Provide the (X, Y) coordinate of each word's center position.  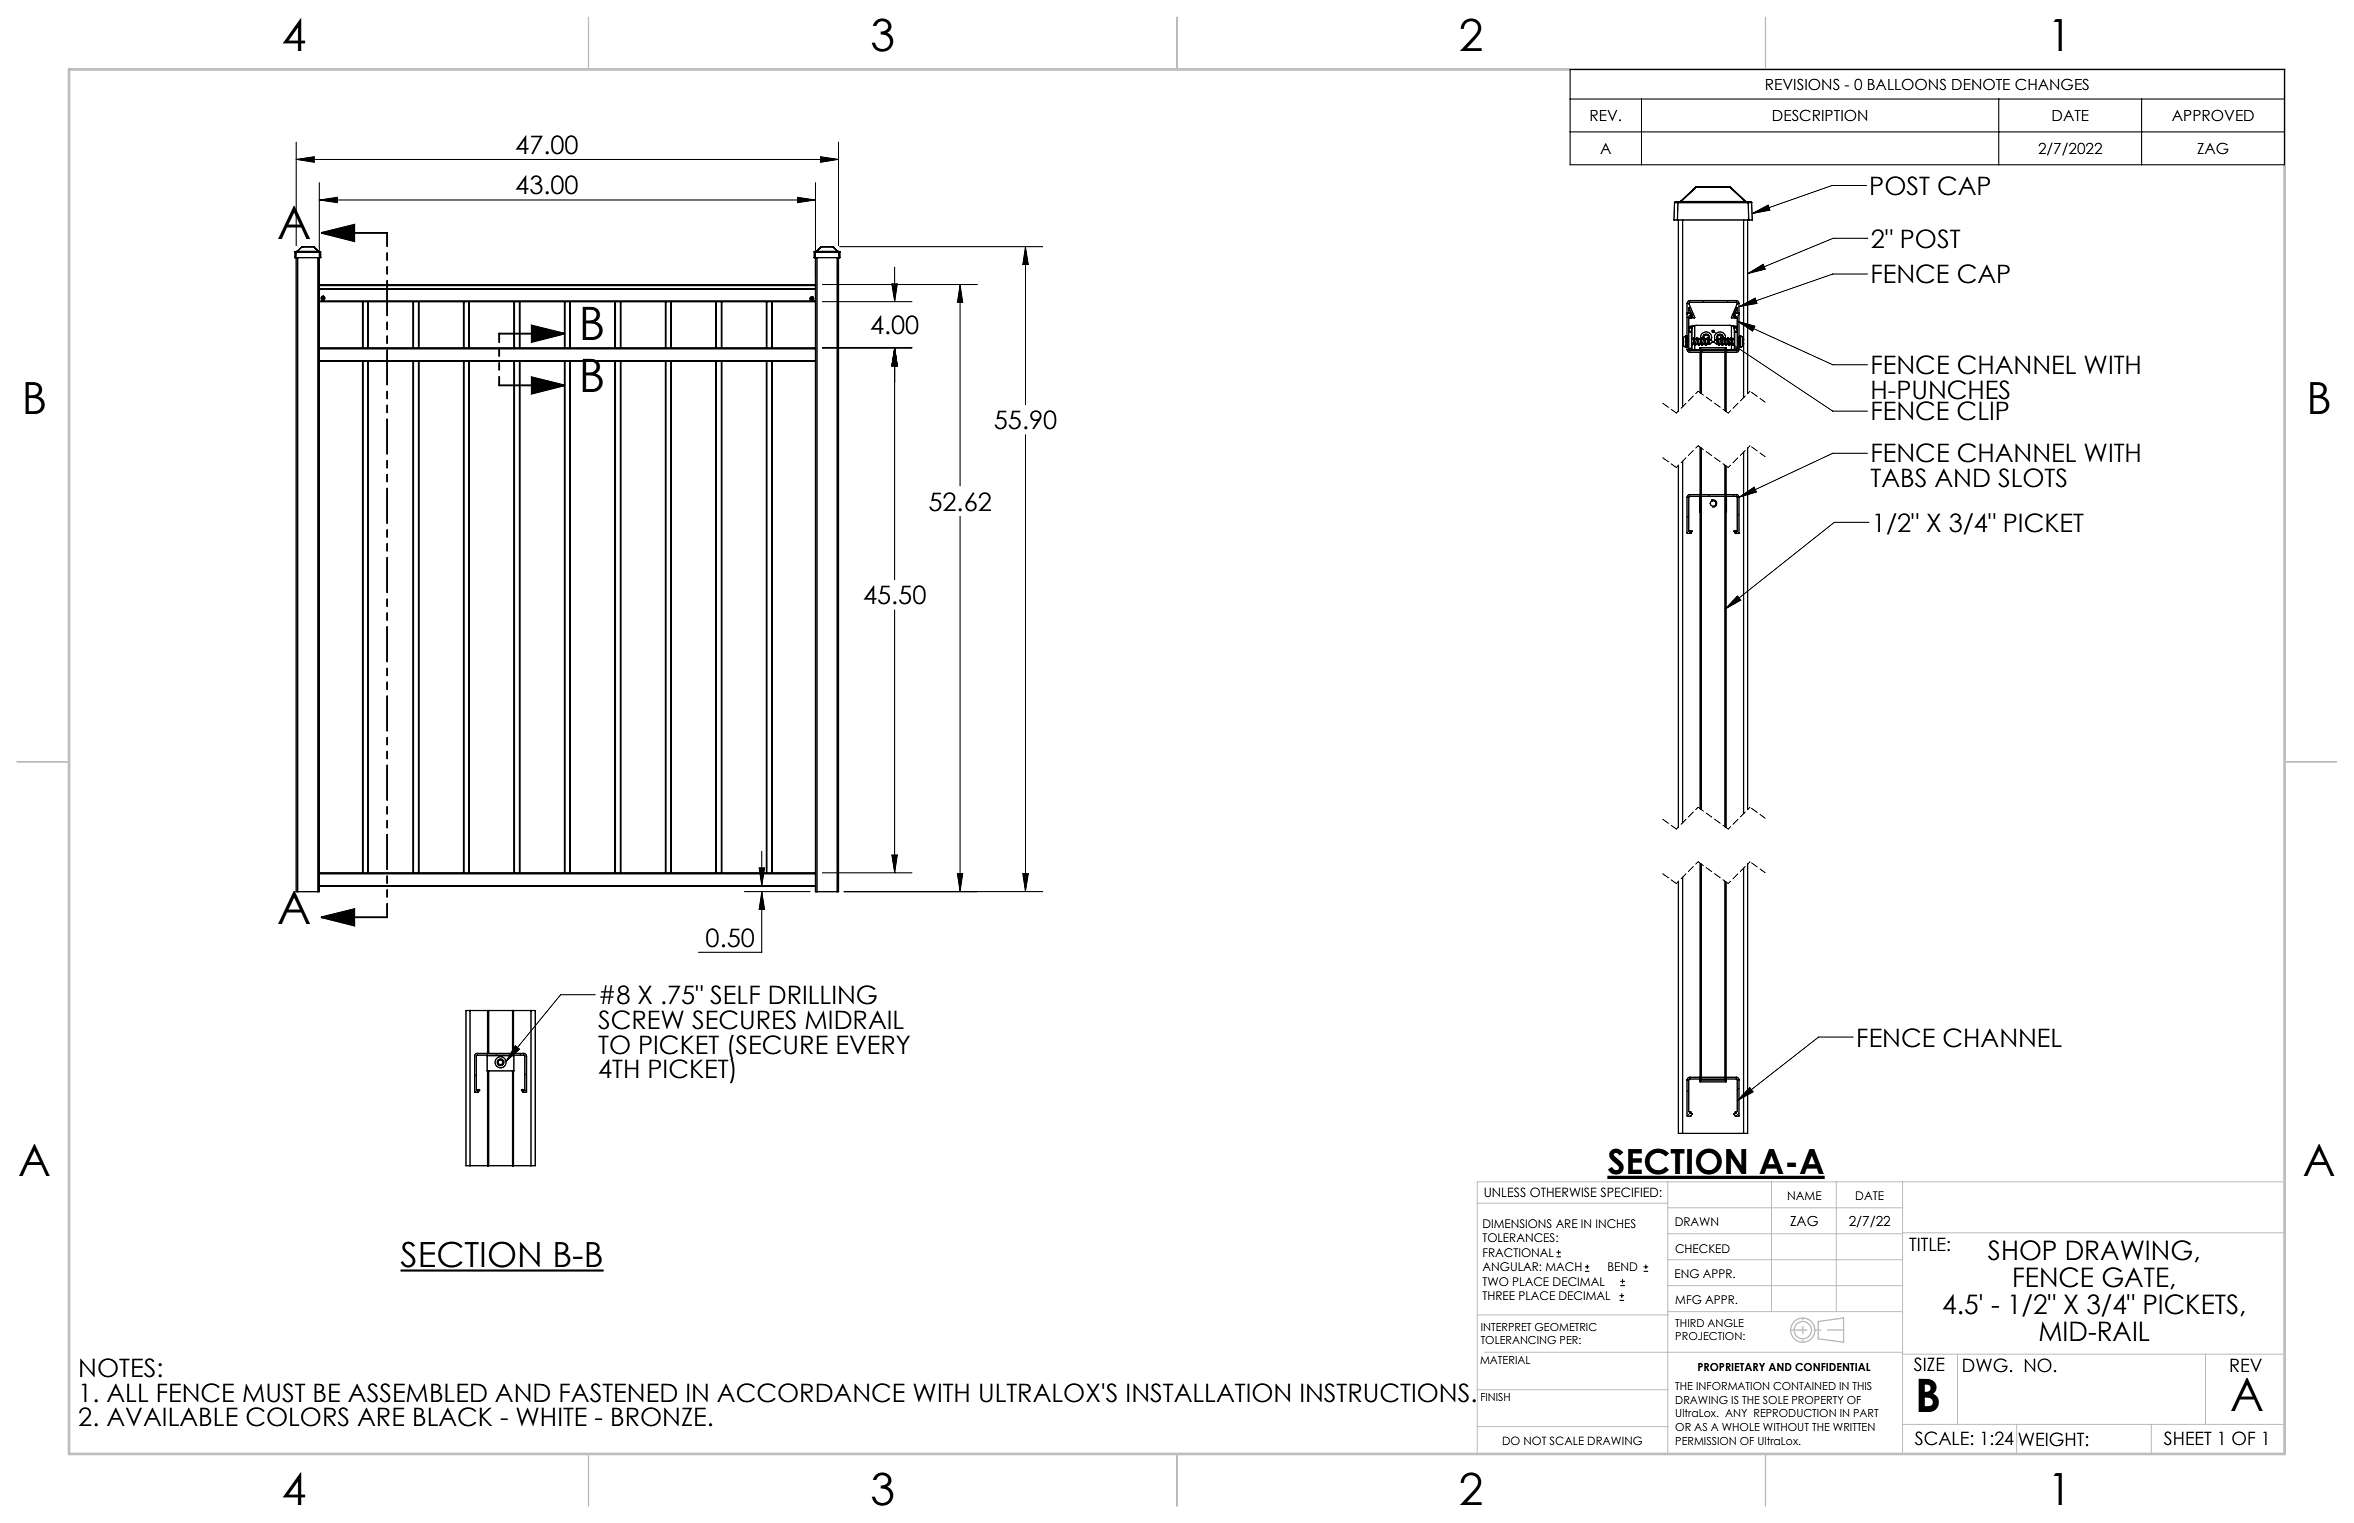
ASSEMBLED (417, 1393)
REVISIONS (1803, 84)
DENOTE (1981, 84)
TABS (1898, 478)
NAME (1805, 1195)
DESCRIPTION (1820, 115)
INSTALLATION (1208, 1393)
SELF (735, 995)
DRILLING (823, 995)
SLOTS (2032, 478)
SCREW (641, 1020)
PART (1866, 1413)
